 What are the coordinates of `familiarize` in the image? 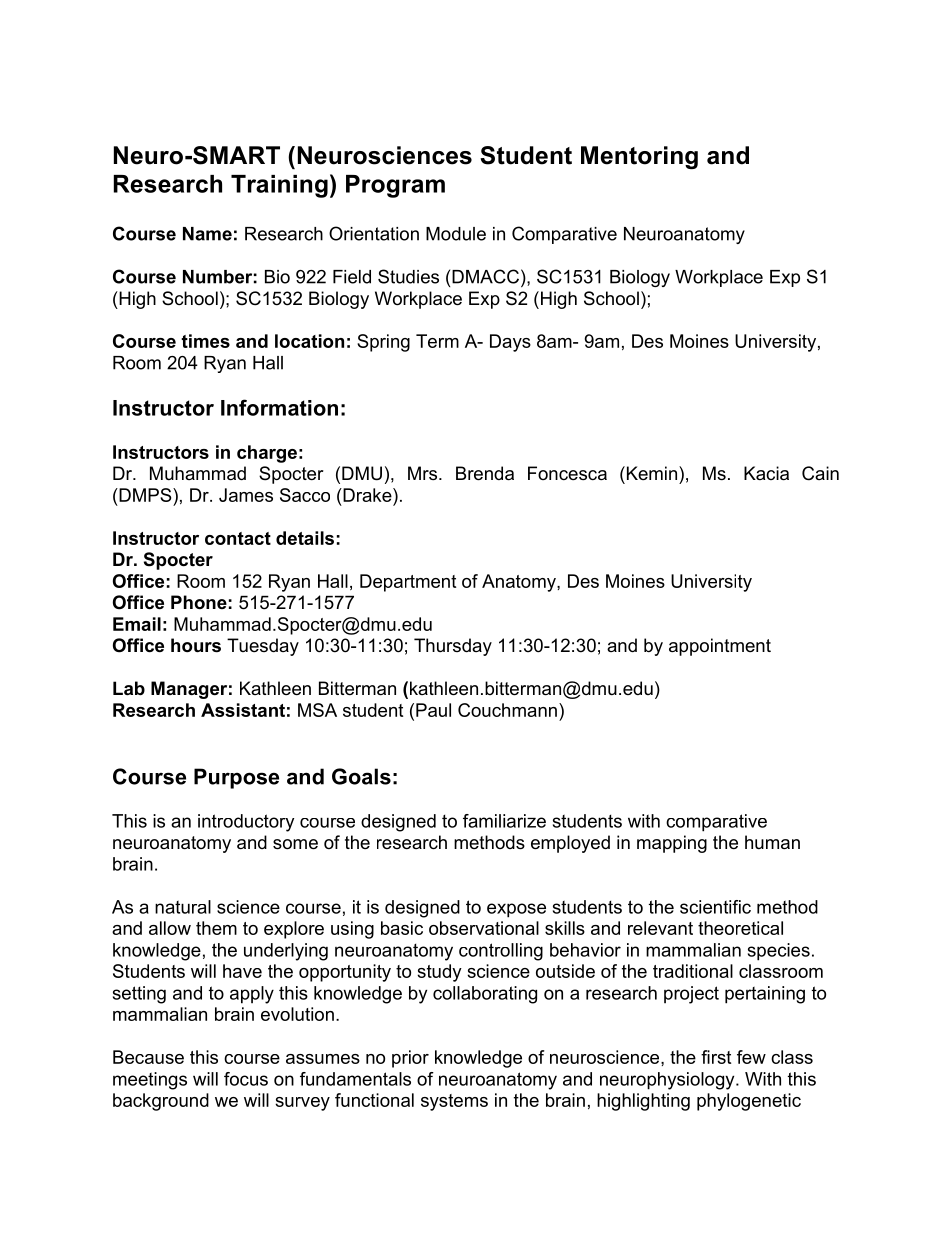 It's located at (504, 821).
